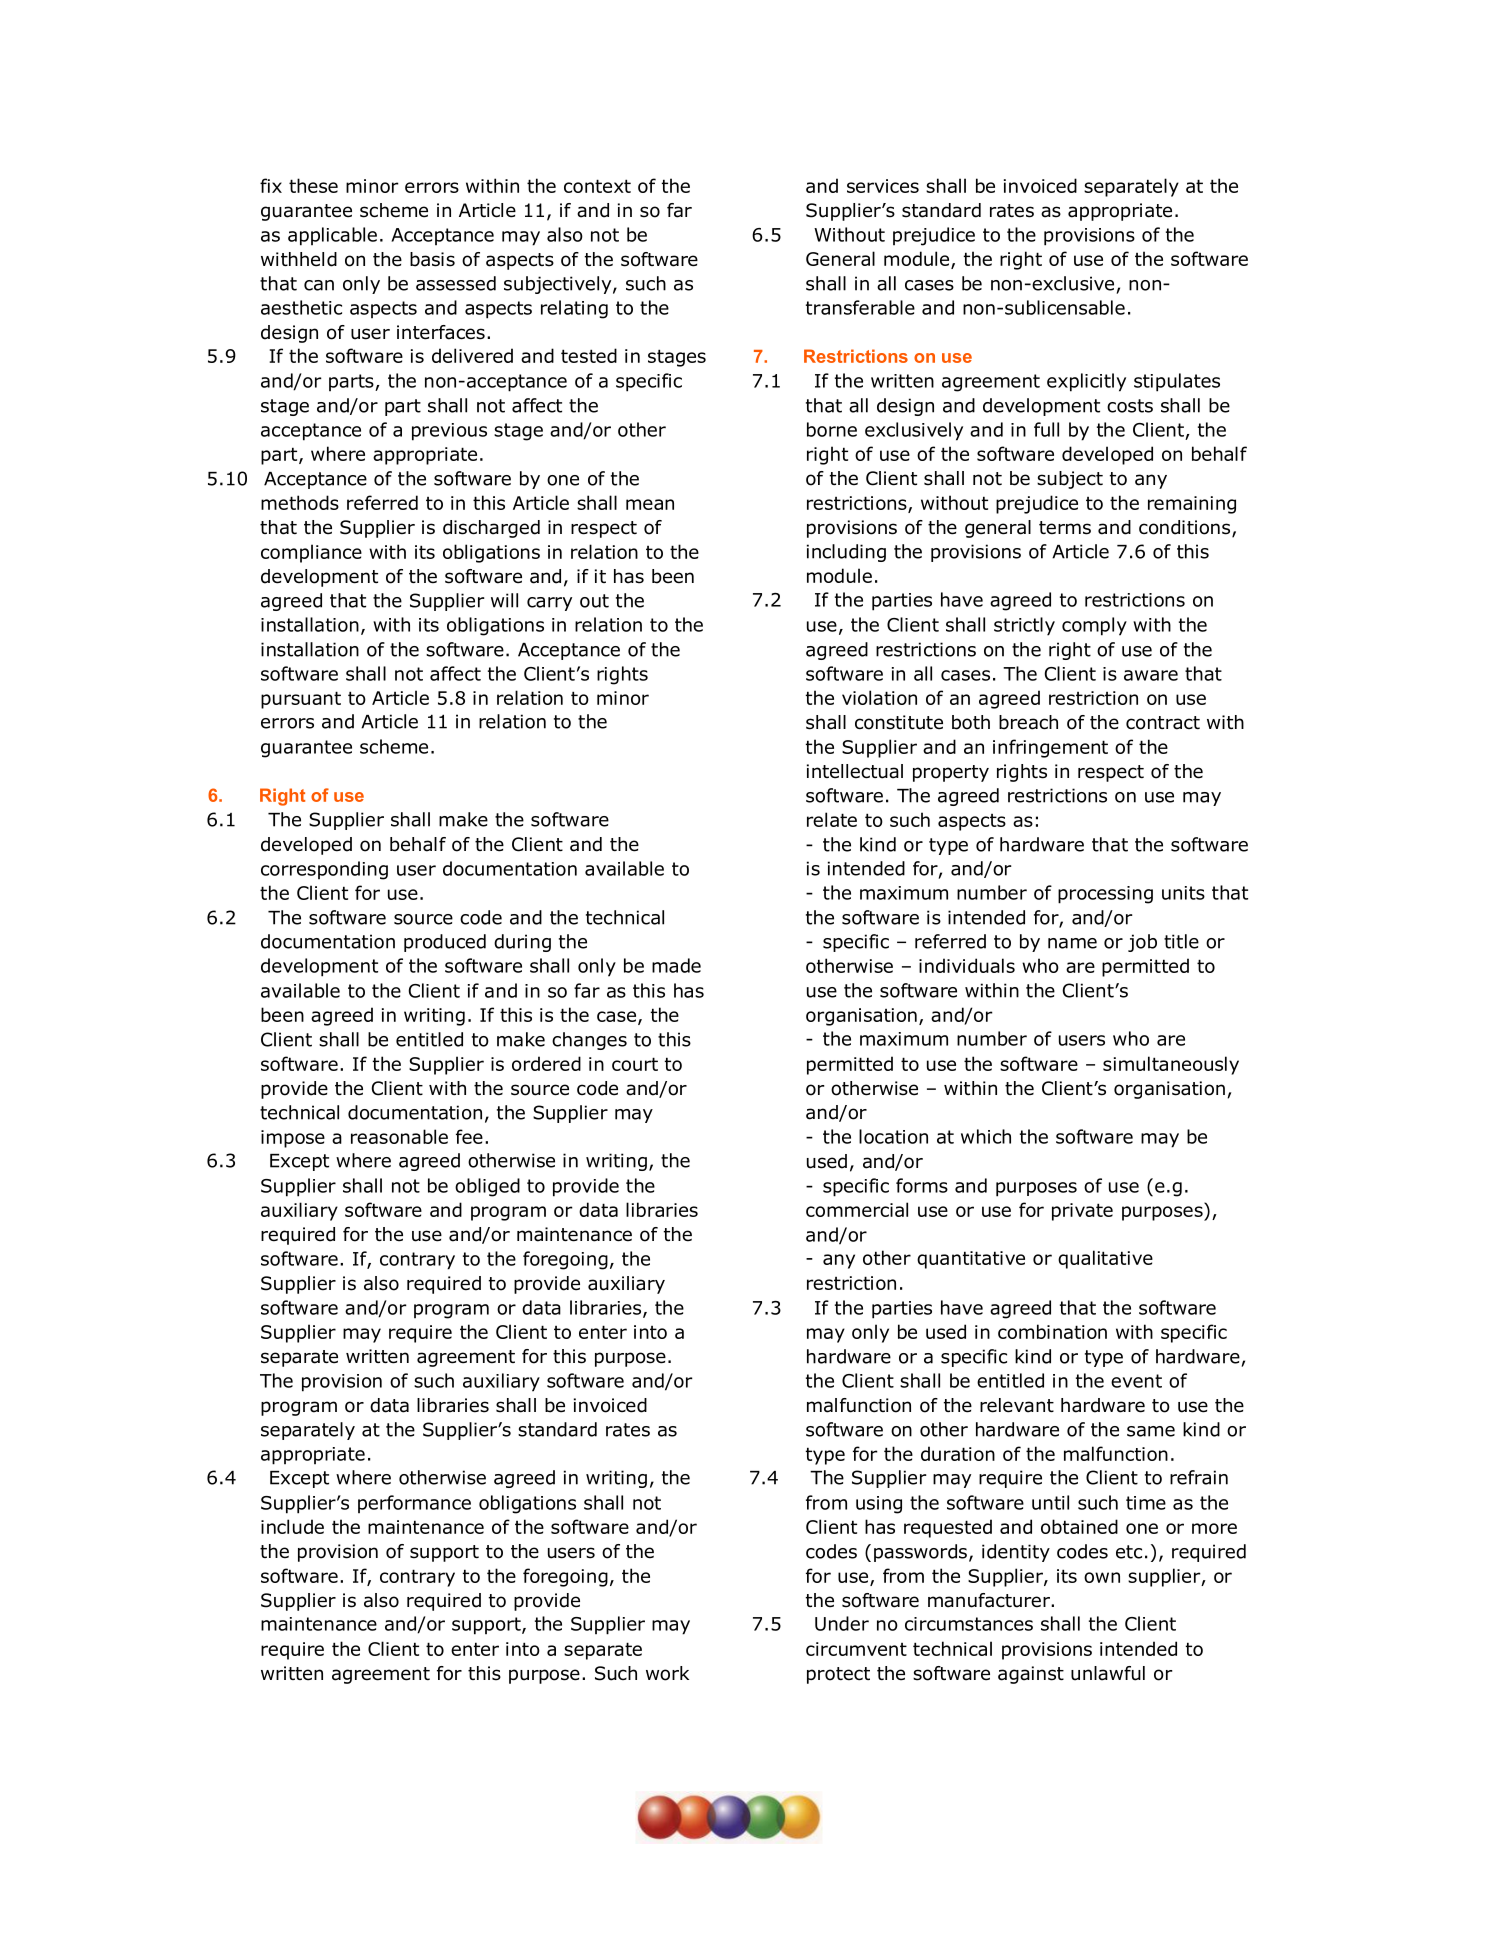 This image has height=1933, width=1494. What do you see at coordinates (292, 1526) in the image?
I see `include` at bounding box center [292, 1526].
